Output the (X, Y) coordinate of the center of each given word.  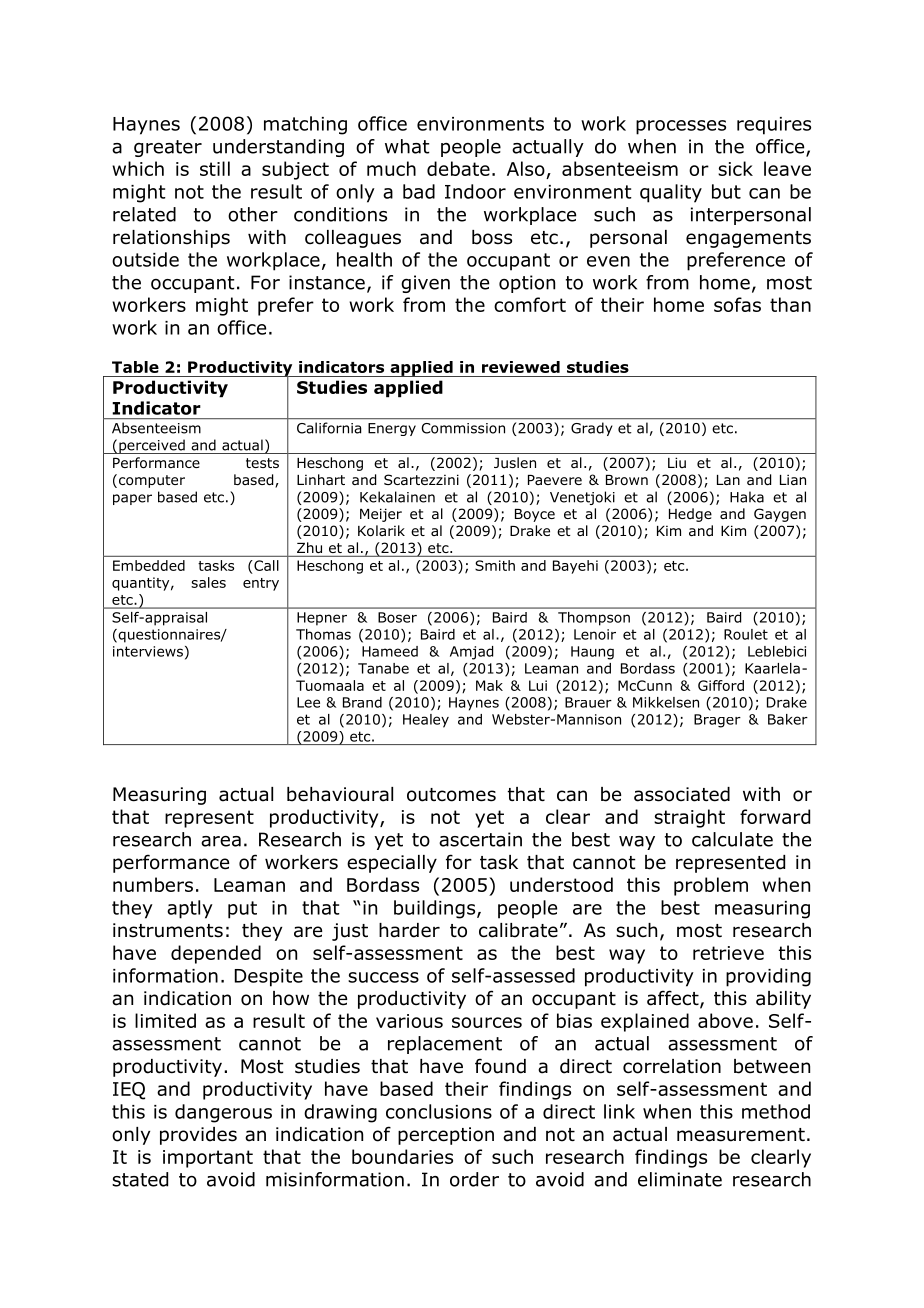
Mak (489, 685)
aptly (190, 909)
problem (711, 886)
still (215, 168)
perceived (152, 446)
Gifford (721, 685)
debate (458, 168)
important (208, 1159)
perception (446, 1136)
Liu (677, 462)
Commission (463, 428)
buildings (436, 909)
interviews (148, 651)
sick (735, 168)
